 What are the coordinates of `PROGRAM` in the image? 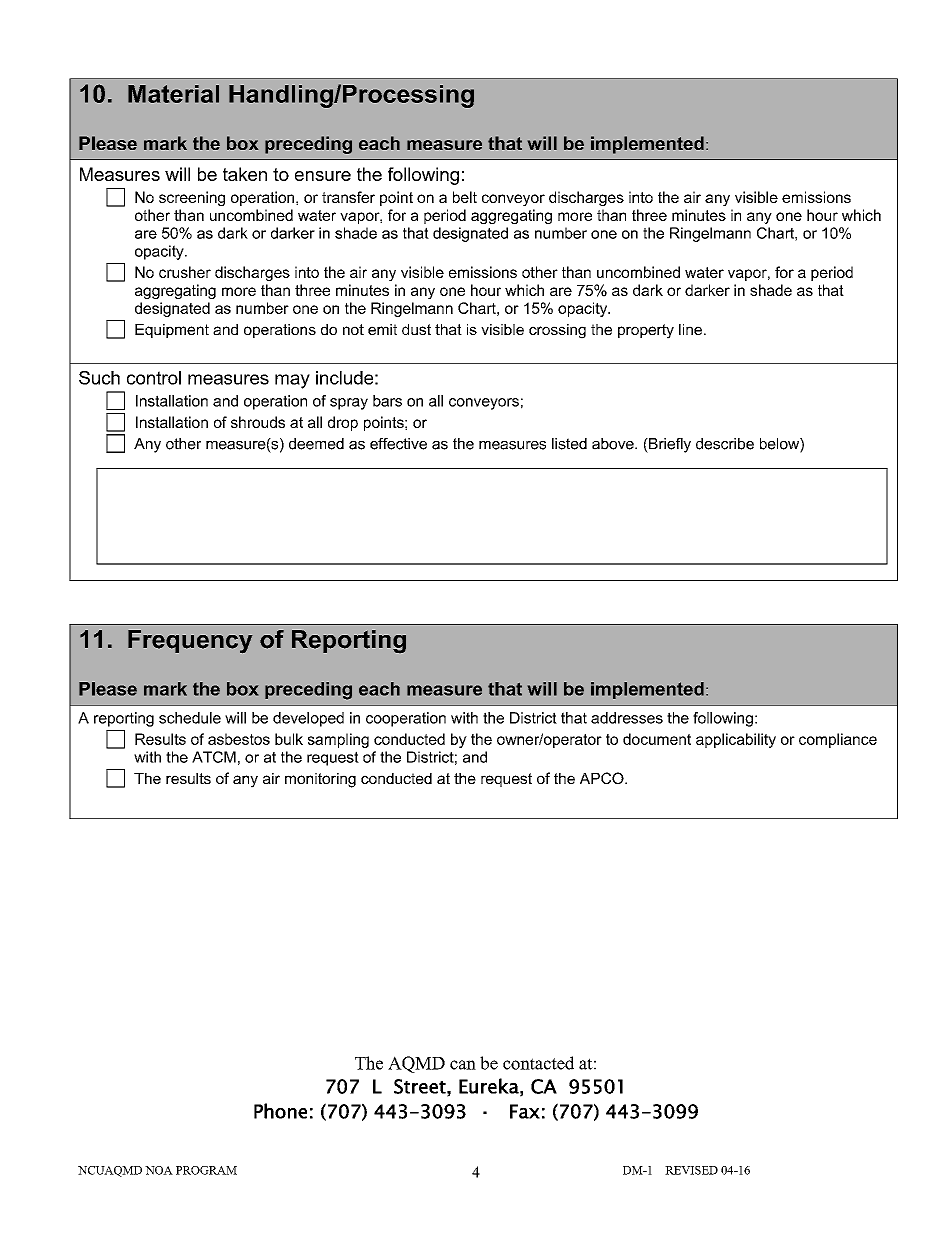 It's located at (206, 1170).
